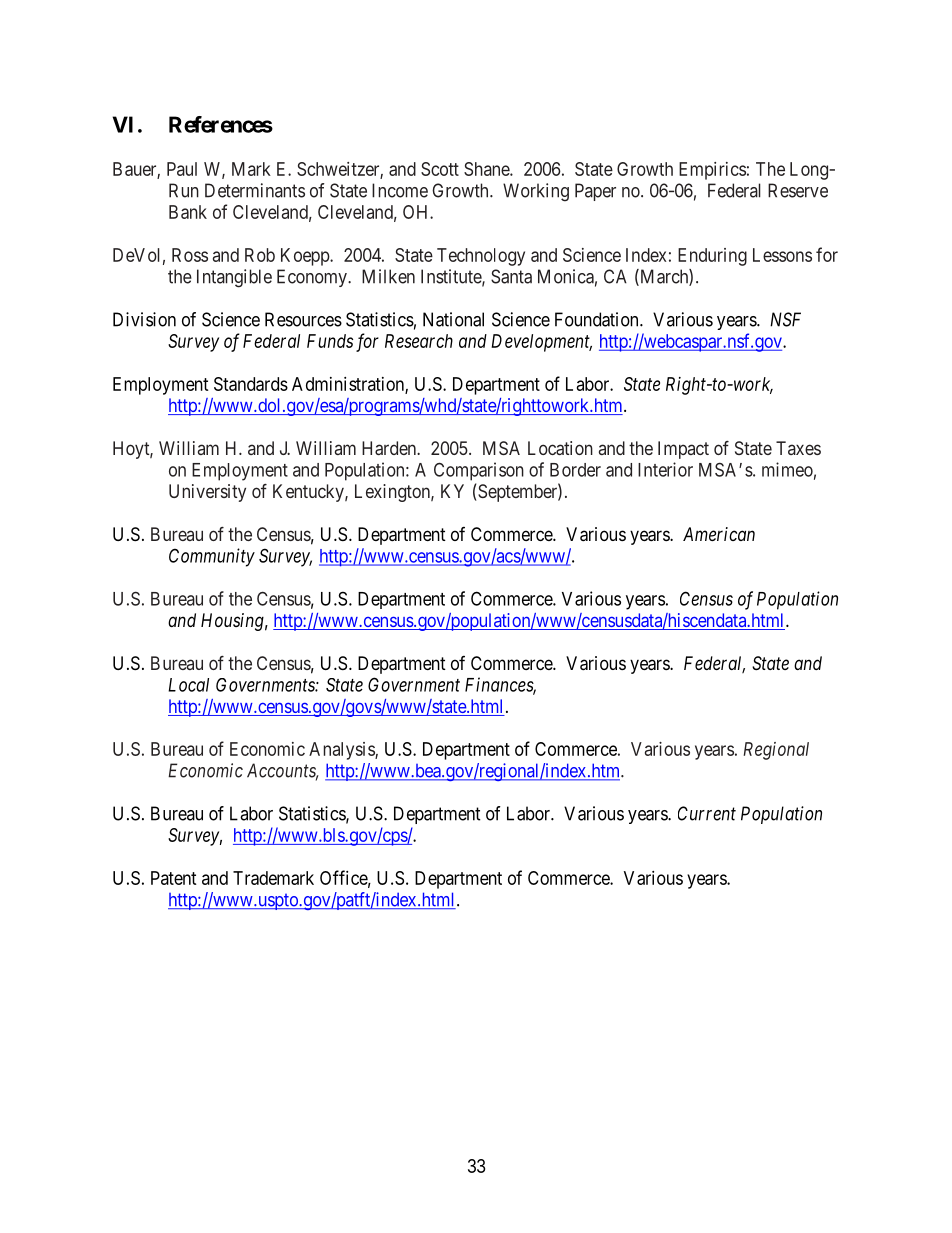 The width and height of the screenshot is (952, 1233). What do you see at coordinates (174, 878) in the screenshot?
I see `Patent` at bounding box center [174, 878].
